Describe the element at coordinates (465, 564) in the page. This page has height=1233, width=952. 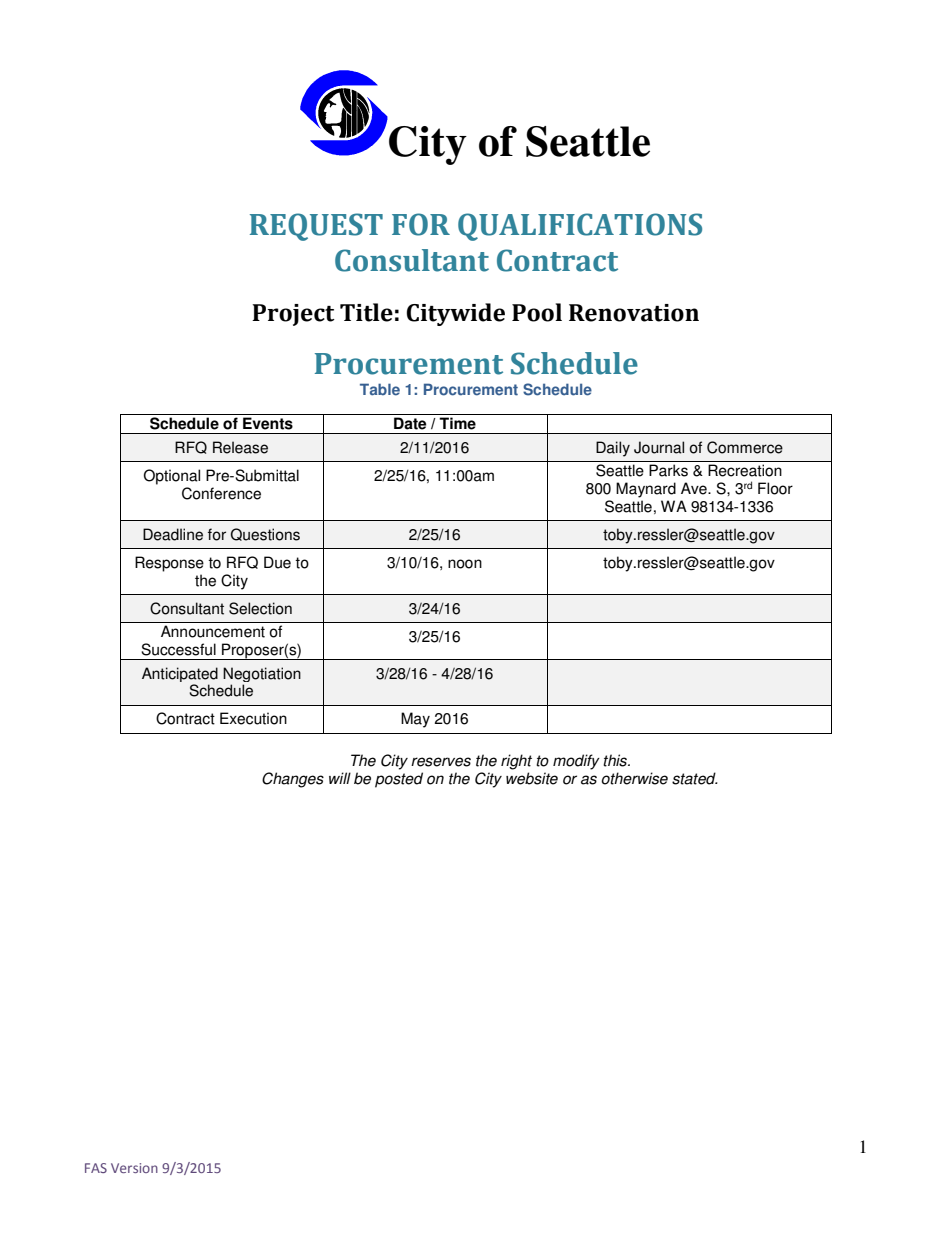
I see `noon` at that location.
